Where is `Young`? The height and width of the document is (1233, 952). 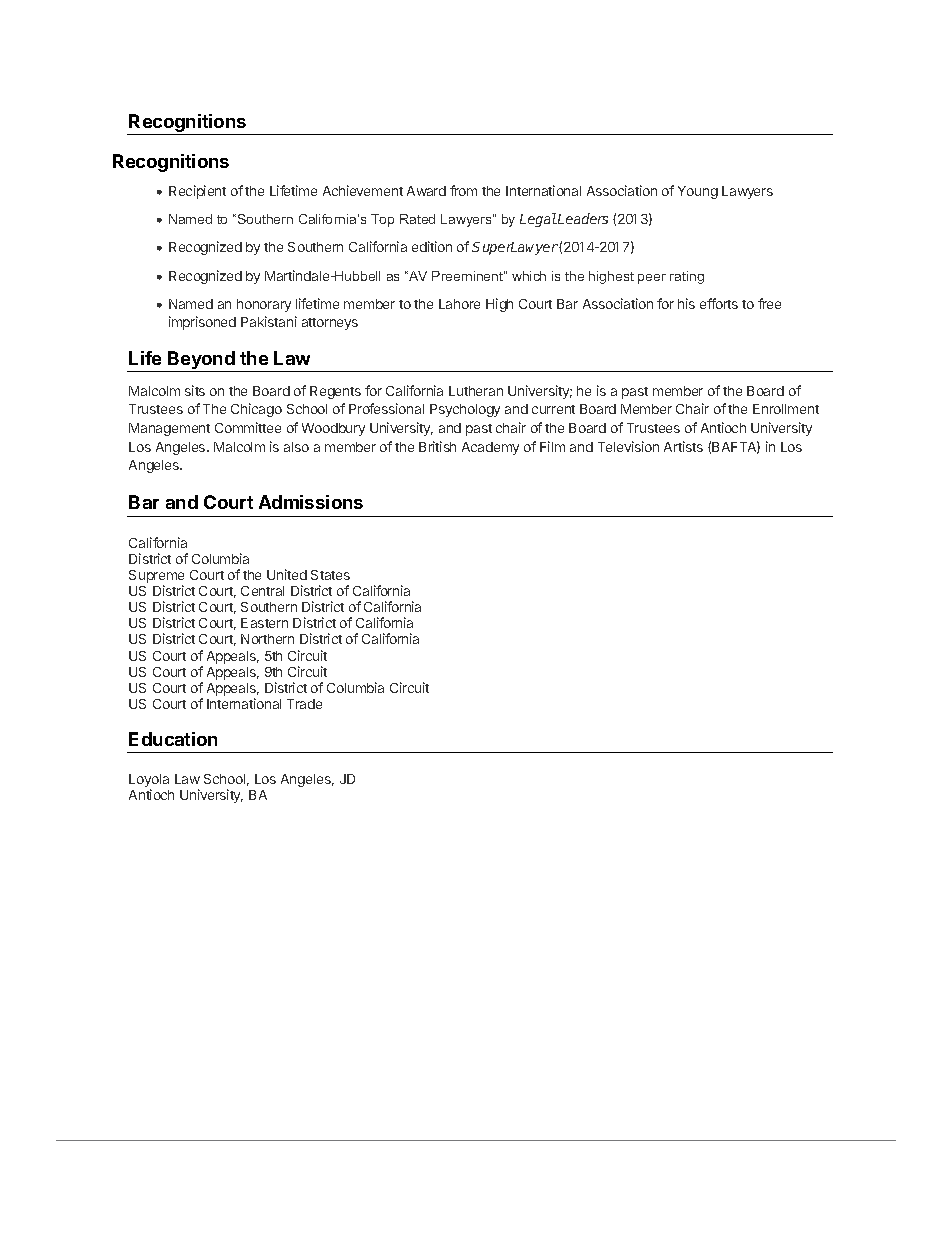
Young is located at coordinates (698, 192).
